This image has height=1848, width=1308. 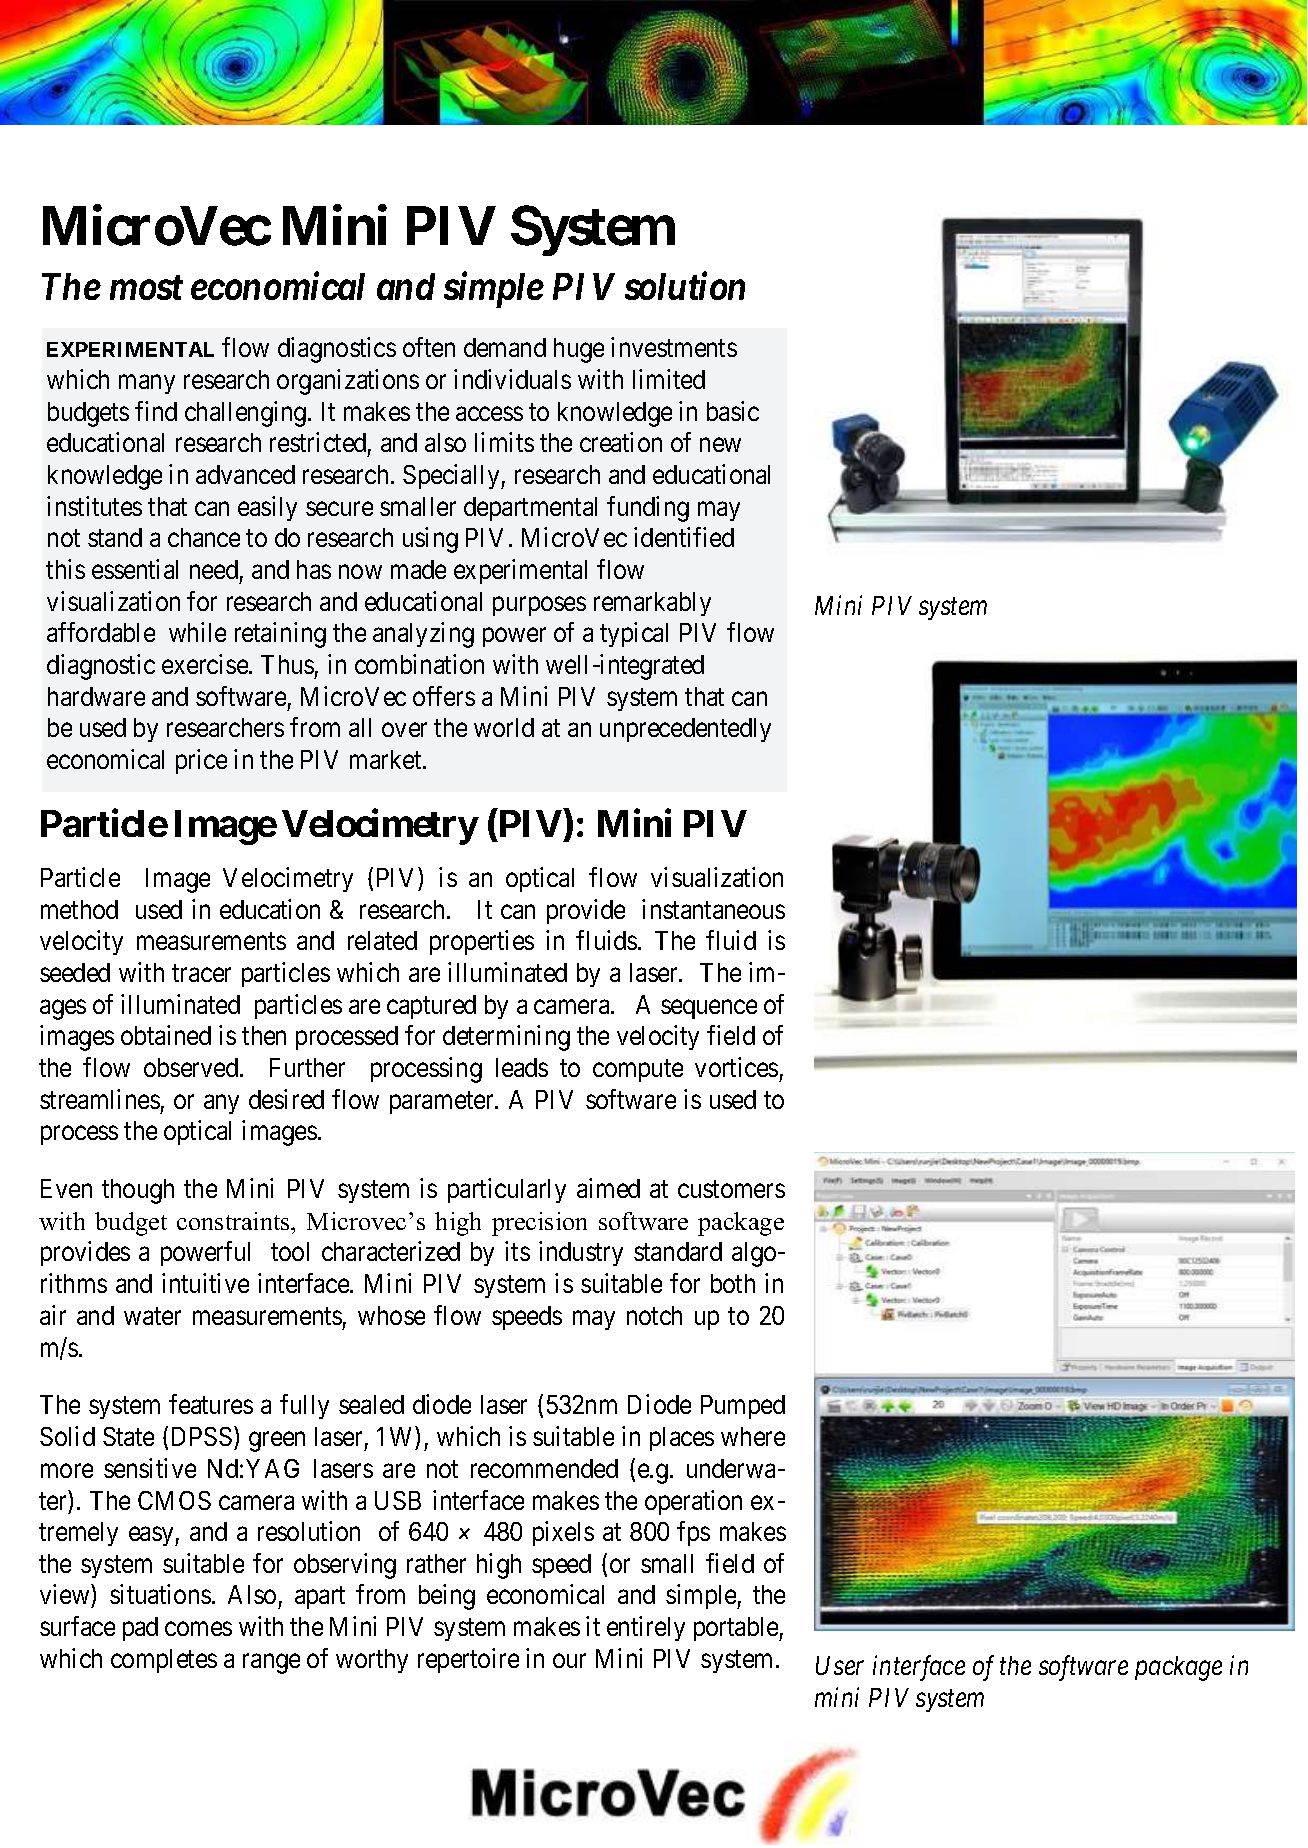 What do you see at coordinates (201, 761) in the image?
I see `price` at bounding box center [201, 761].
